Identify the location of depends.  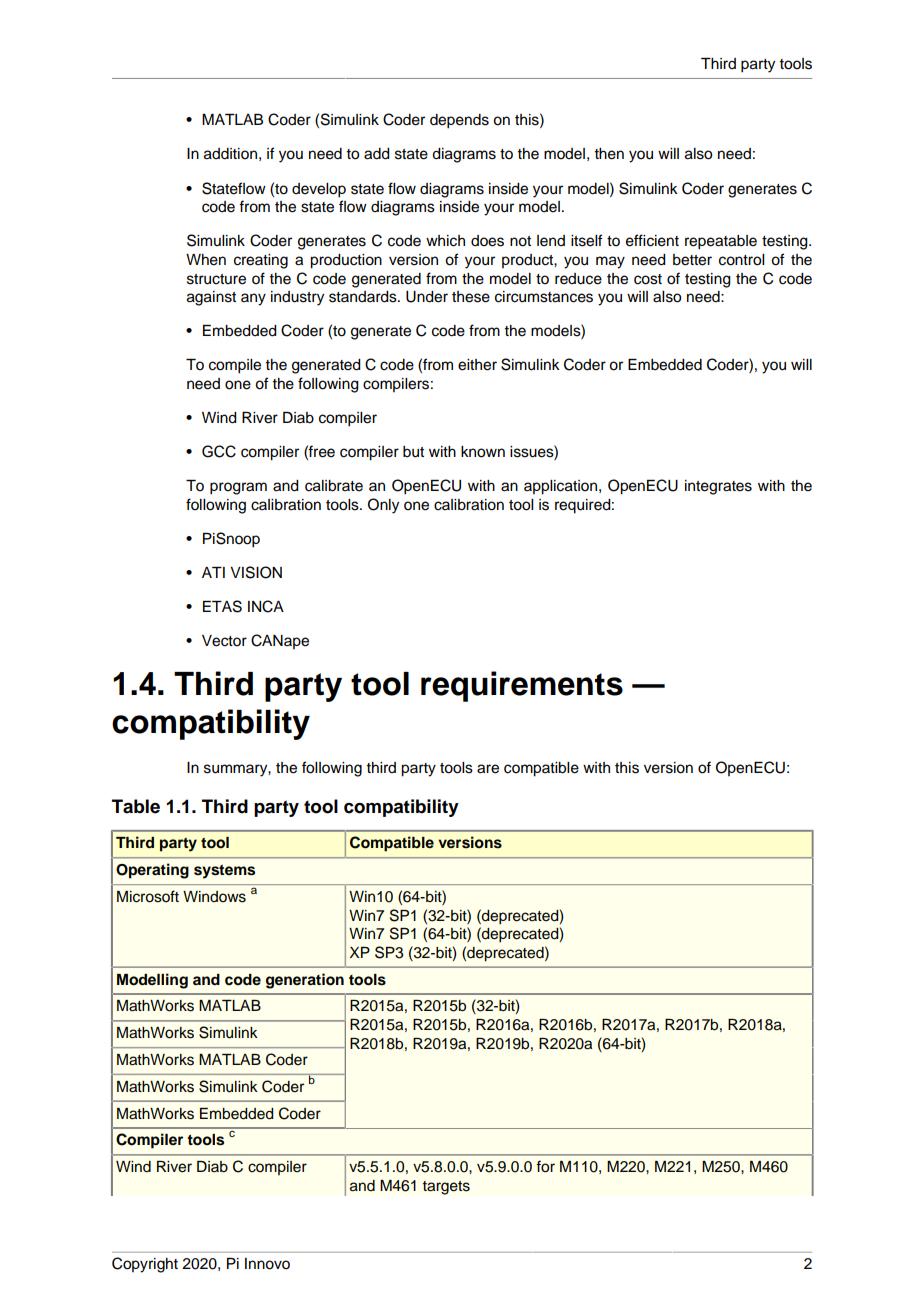
(459, 121).
